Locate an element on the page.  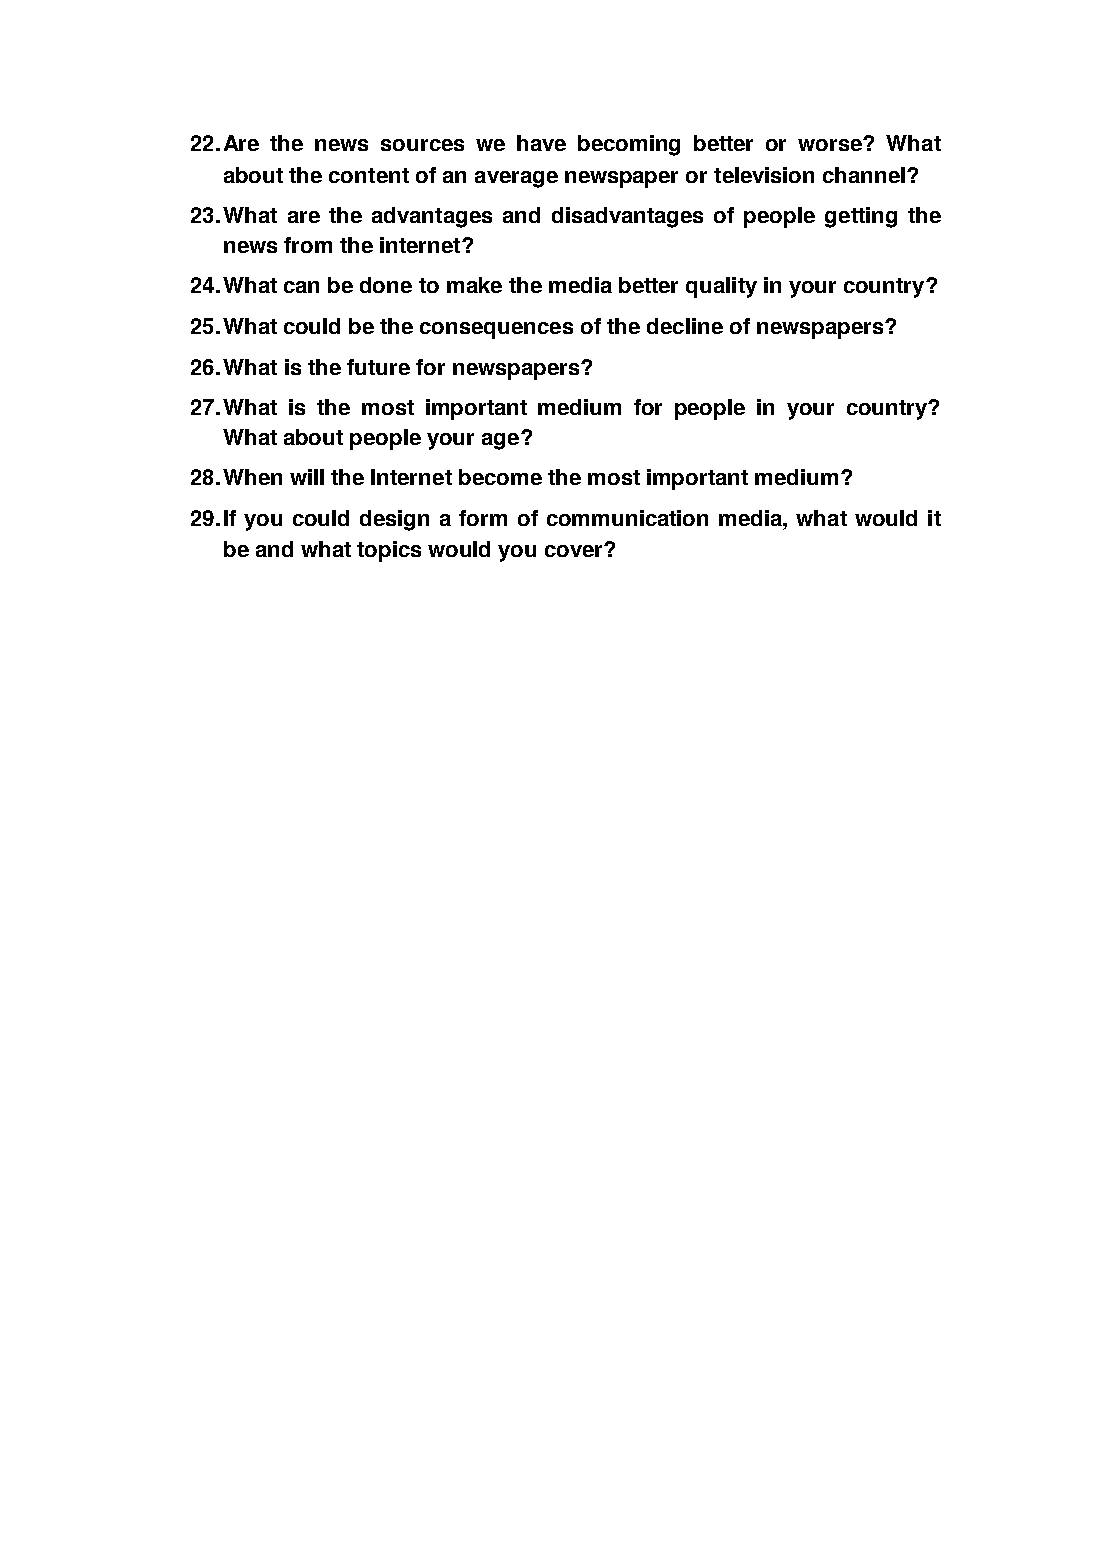
future is located at coordinates (378, 367).
